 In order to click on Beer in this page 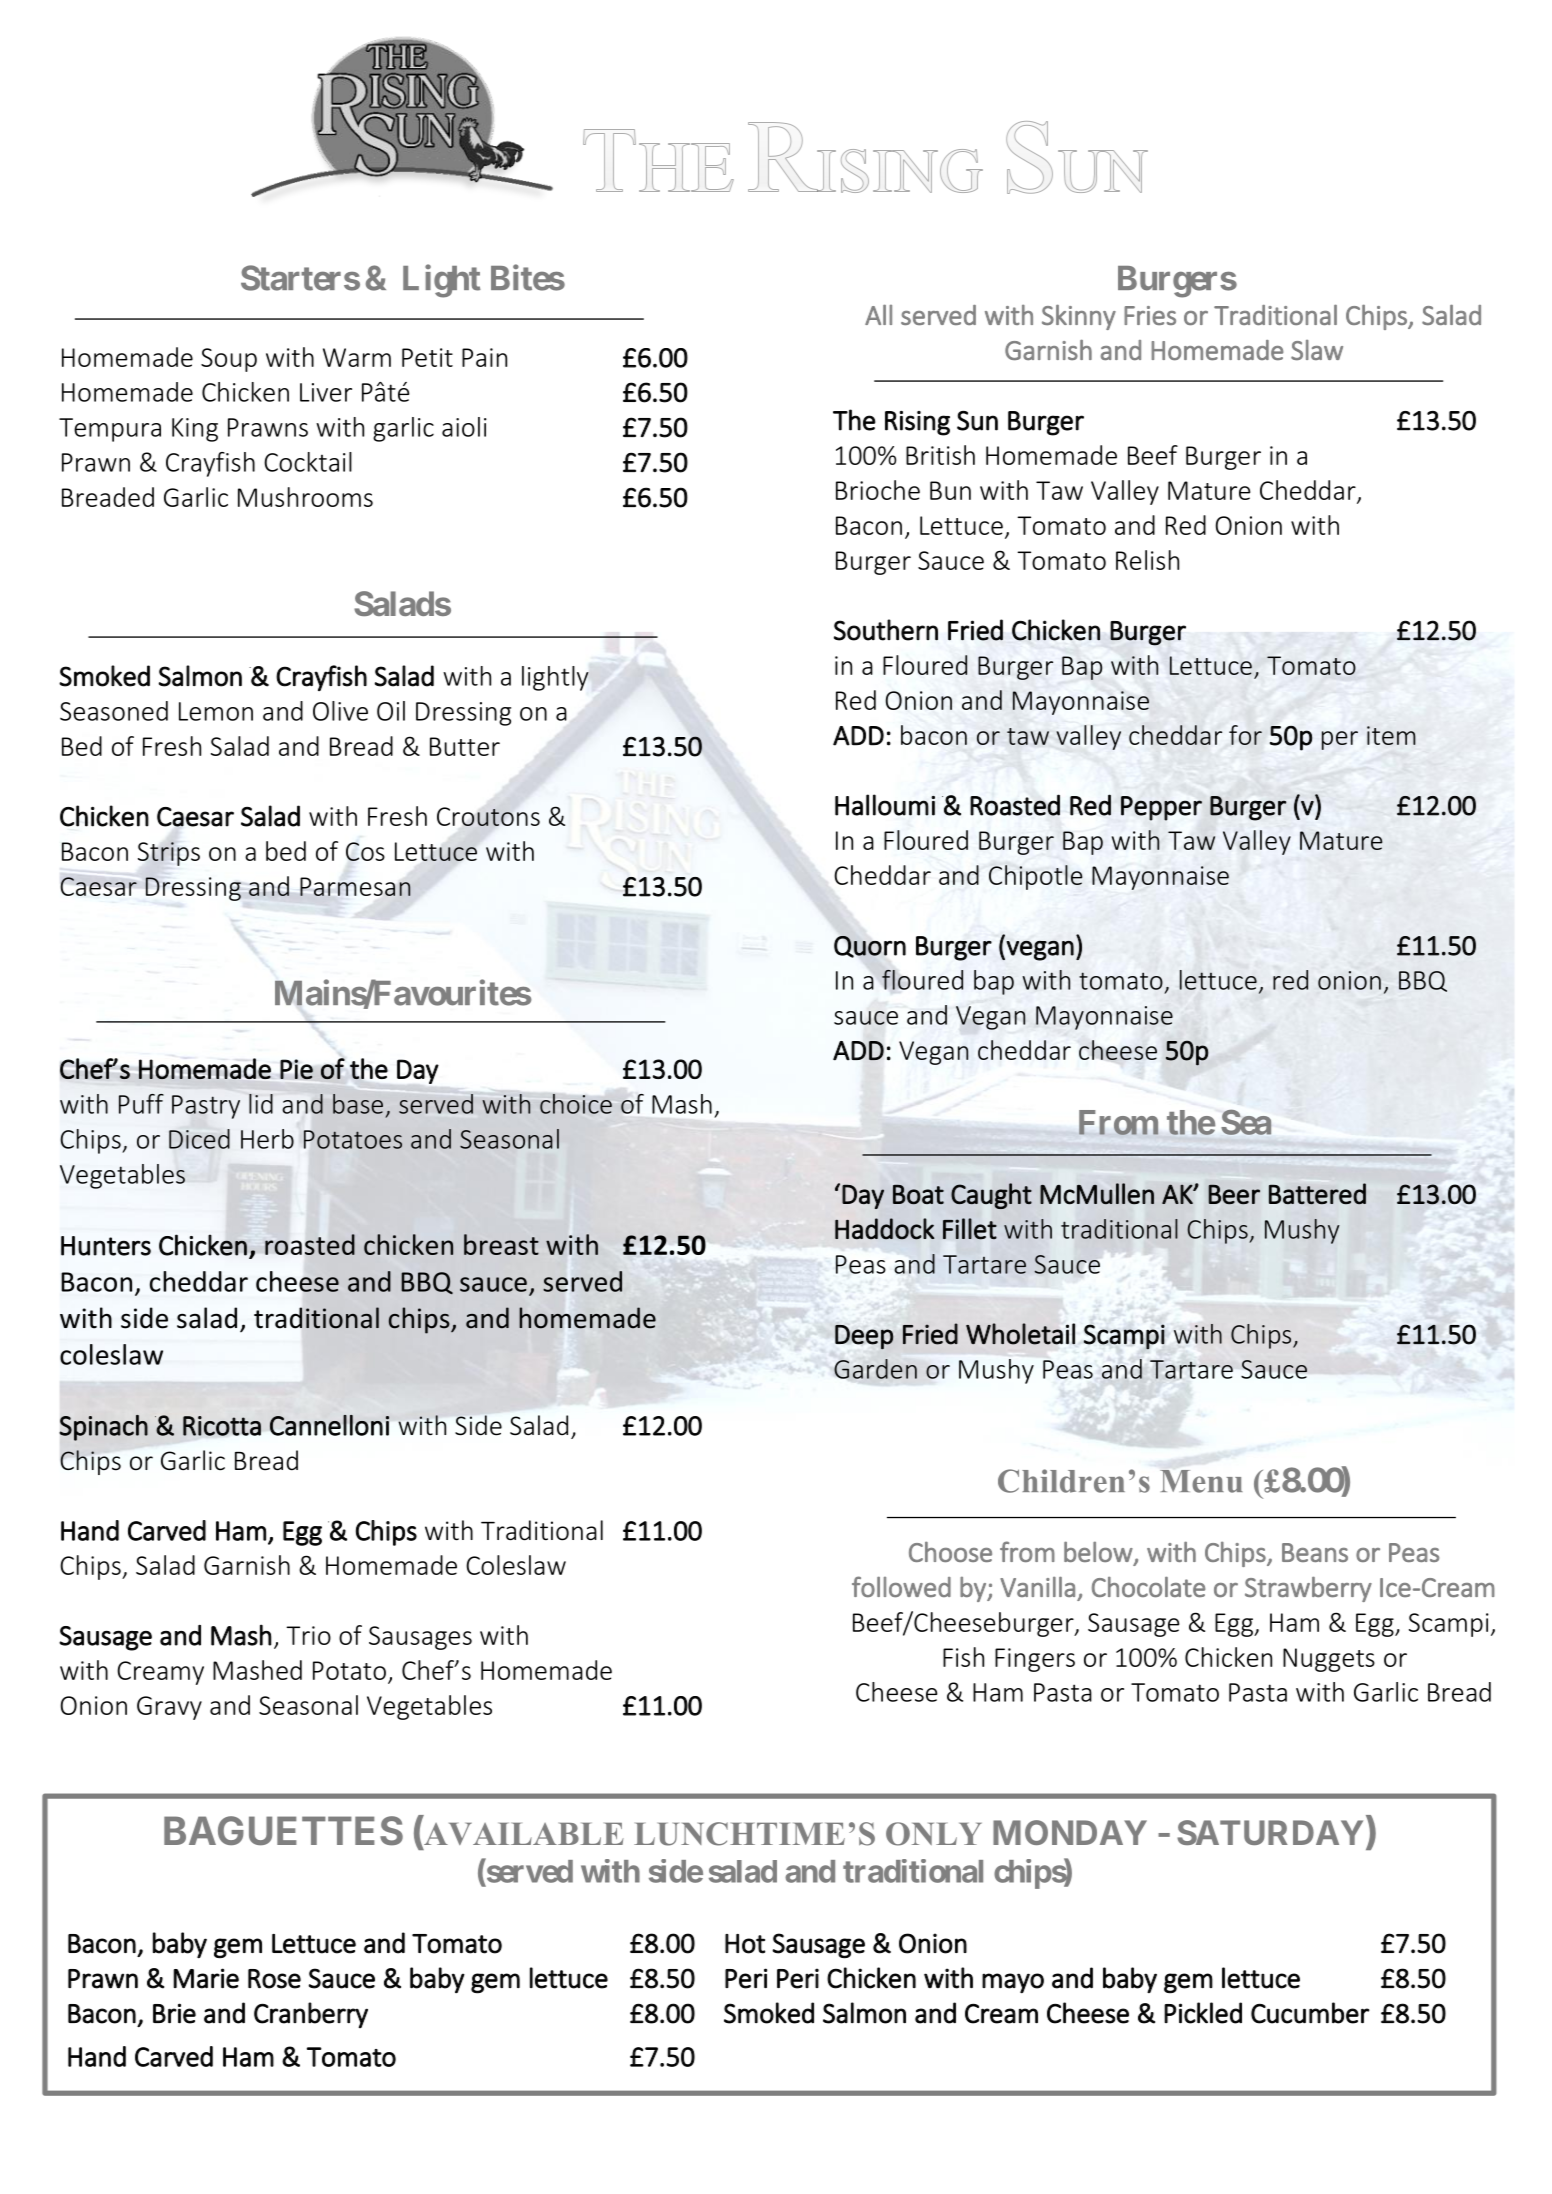, I will do `click(1234, 1194)`.
